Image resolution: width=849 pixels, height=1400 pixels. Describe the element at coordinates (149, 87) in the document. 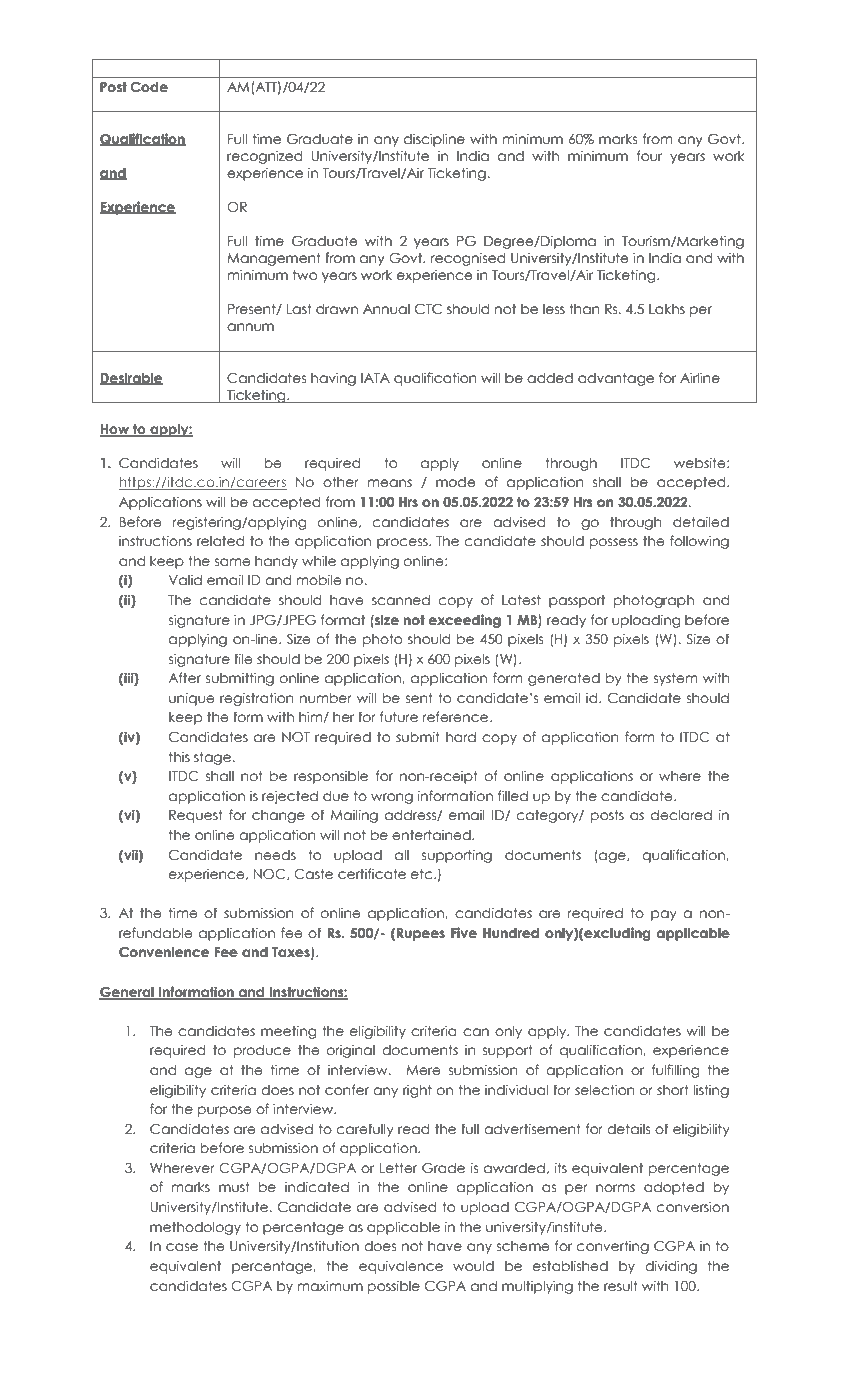

I see `Code` at that location.
